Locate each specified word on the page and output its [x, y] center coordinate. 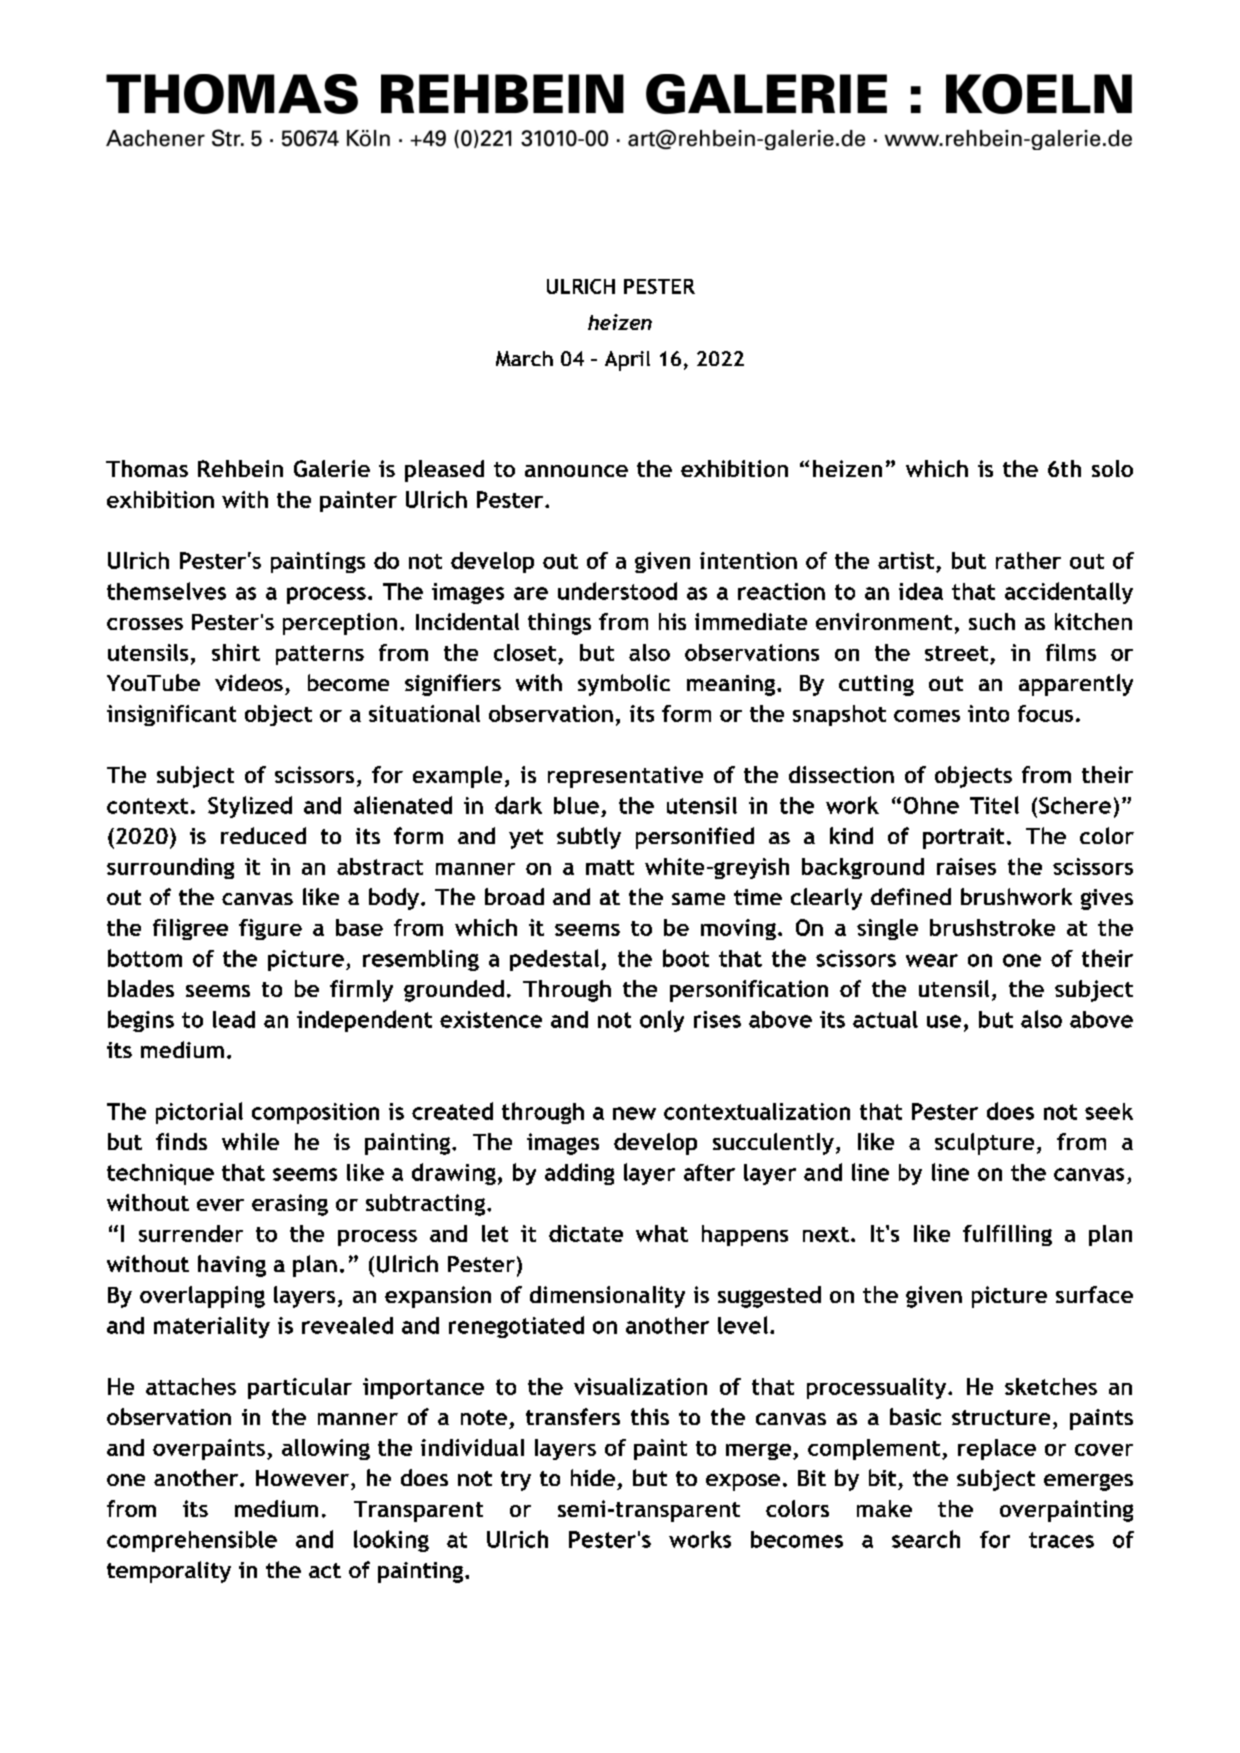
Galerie [332, 468]
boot [686, 958]
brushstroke [992, 927]
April [627, 361]
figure [270, 929]
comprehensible [192, 1541]
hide [593, 1477]
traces [1061, 1540]
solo [1112, 468]
